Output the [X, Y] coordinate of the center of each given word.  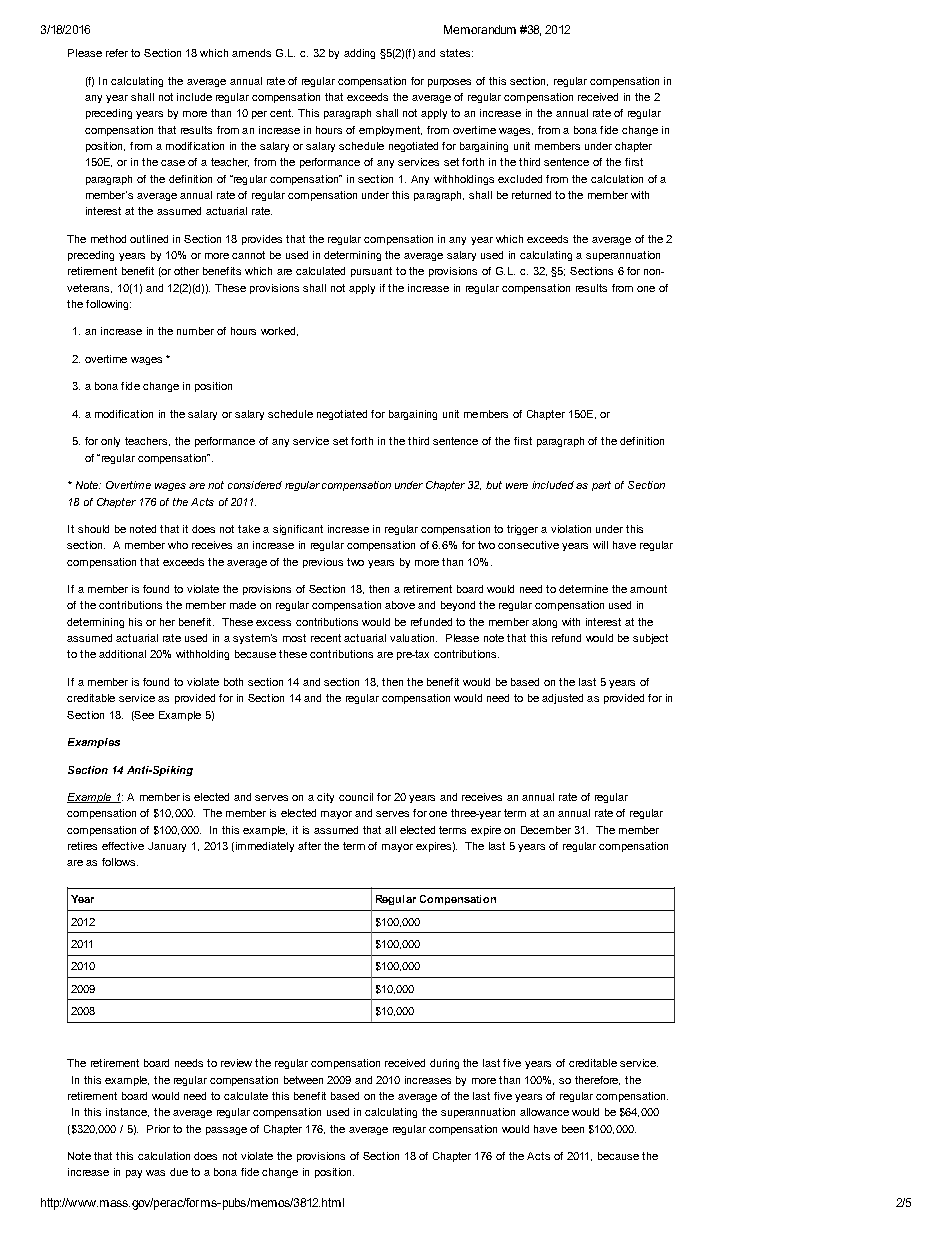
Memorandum [480, 29]
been [573, 1129]
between [303, 1080]
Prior [158, 1129]
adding [359, 54]
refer [117, 53]
